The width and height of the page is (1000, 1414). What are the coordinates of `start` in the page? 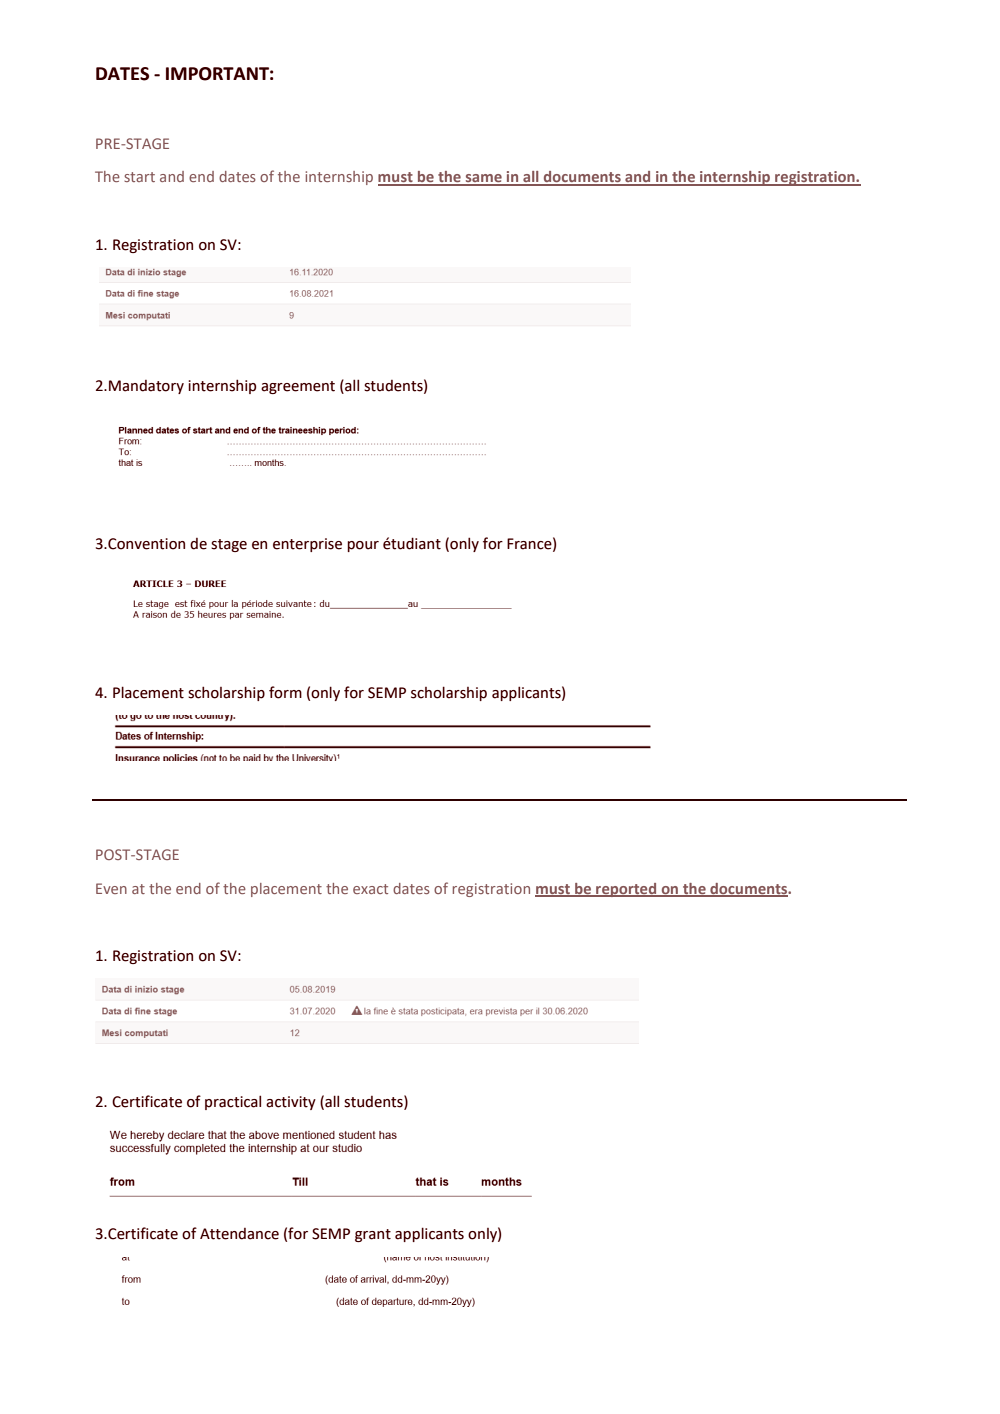 It's located at (139, 177).
